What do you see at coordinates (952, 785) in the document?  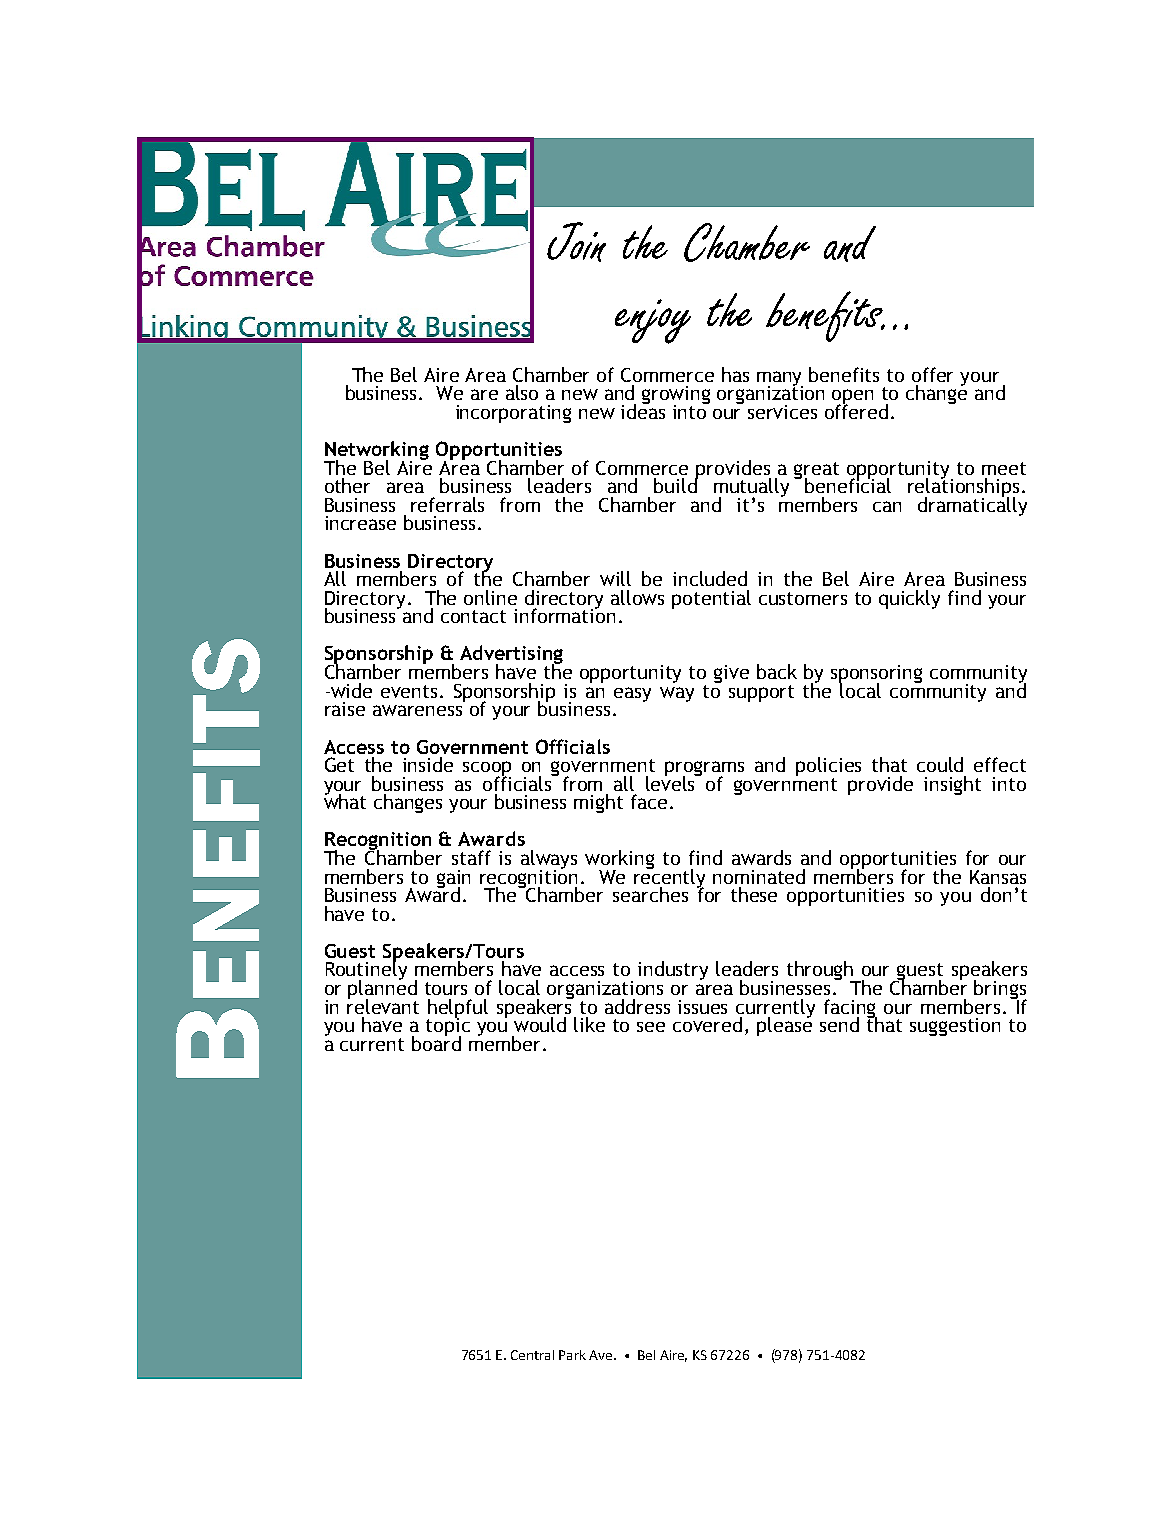 I see `insight` at bounding box center [952, 785].
